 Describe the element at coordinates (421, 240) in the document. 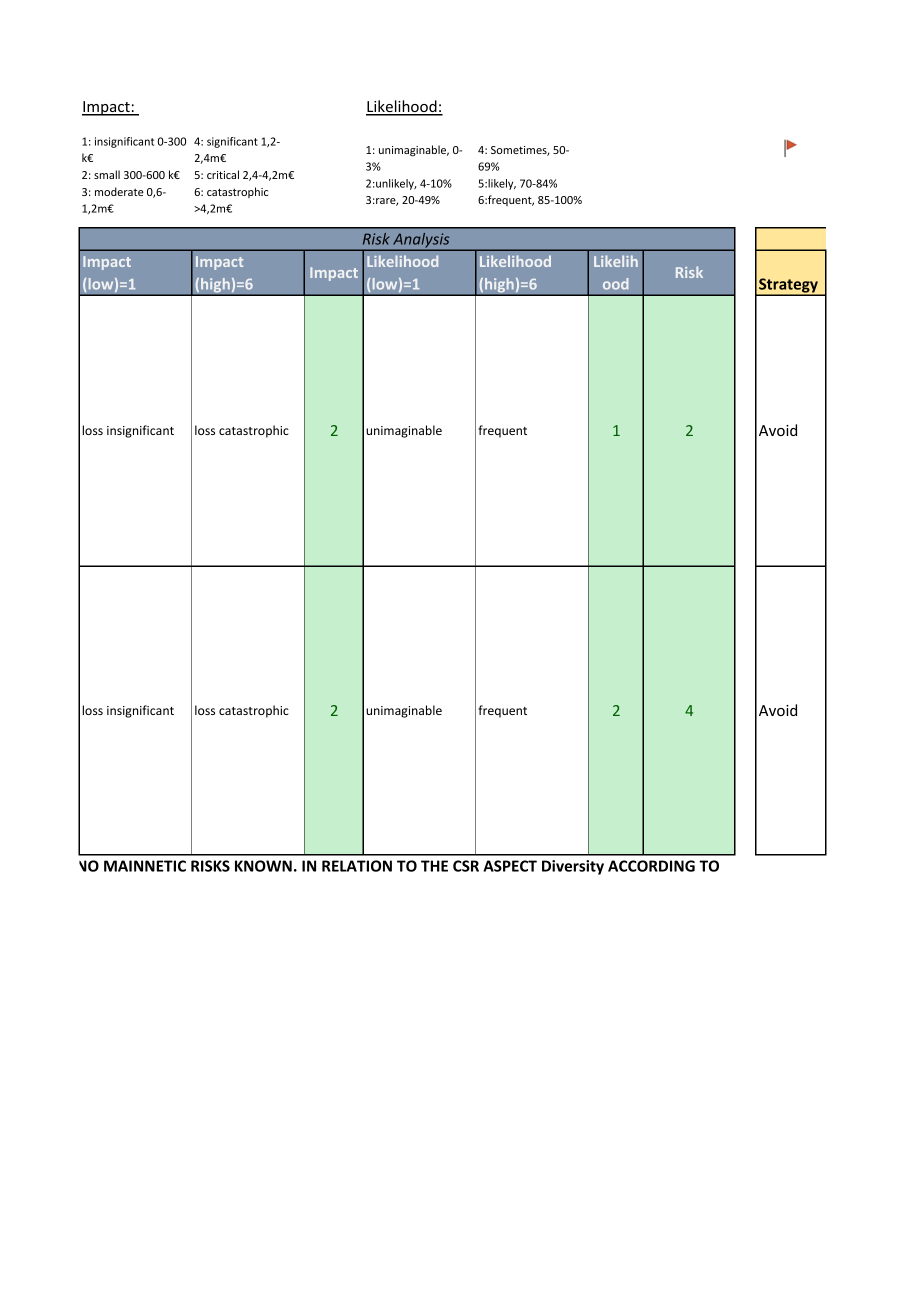

I see `Analysis` at that location.
